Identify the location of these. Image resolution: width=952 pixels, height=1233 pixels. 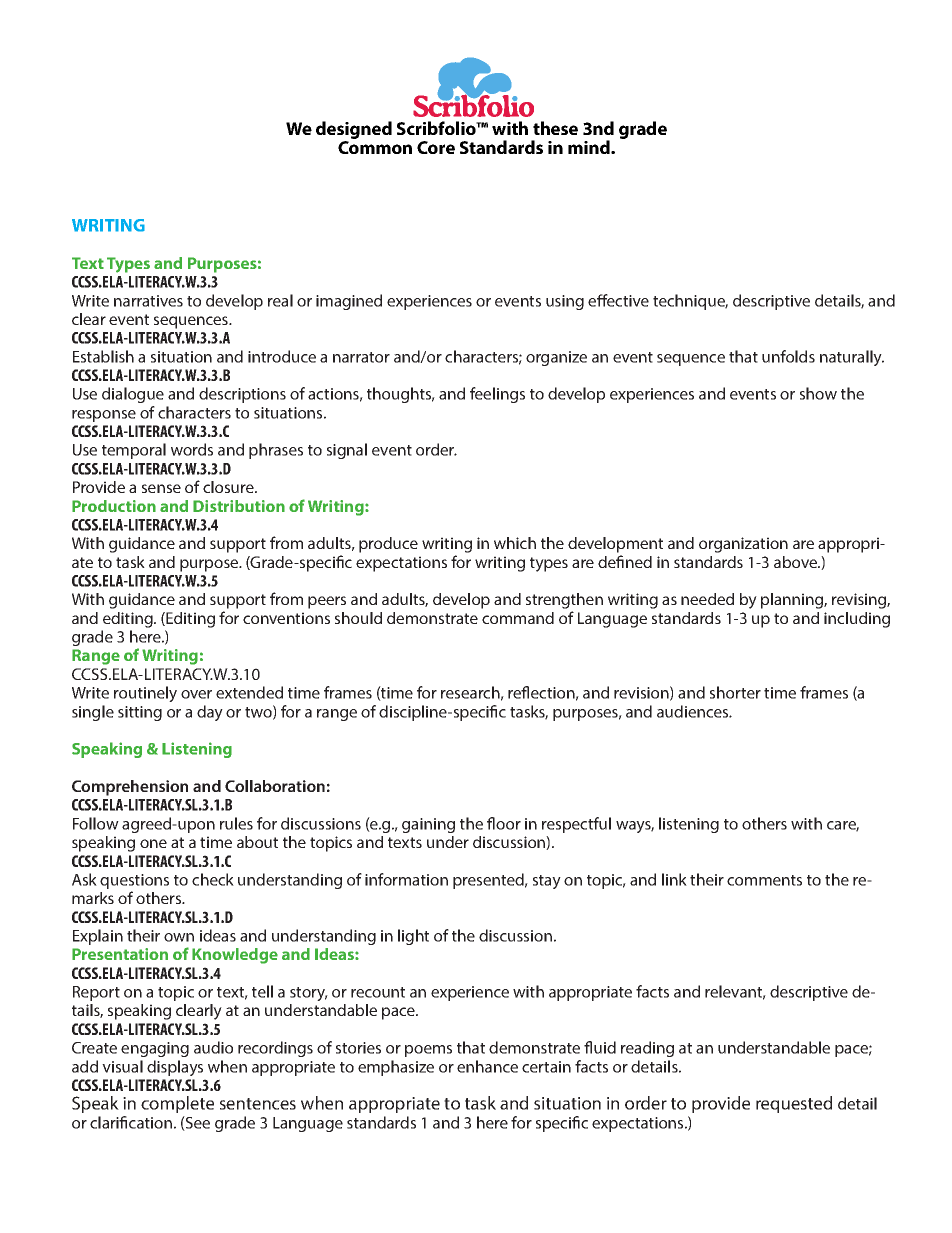
(555, 128).
